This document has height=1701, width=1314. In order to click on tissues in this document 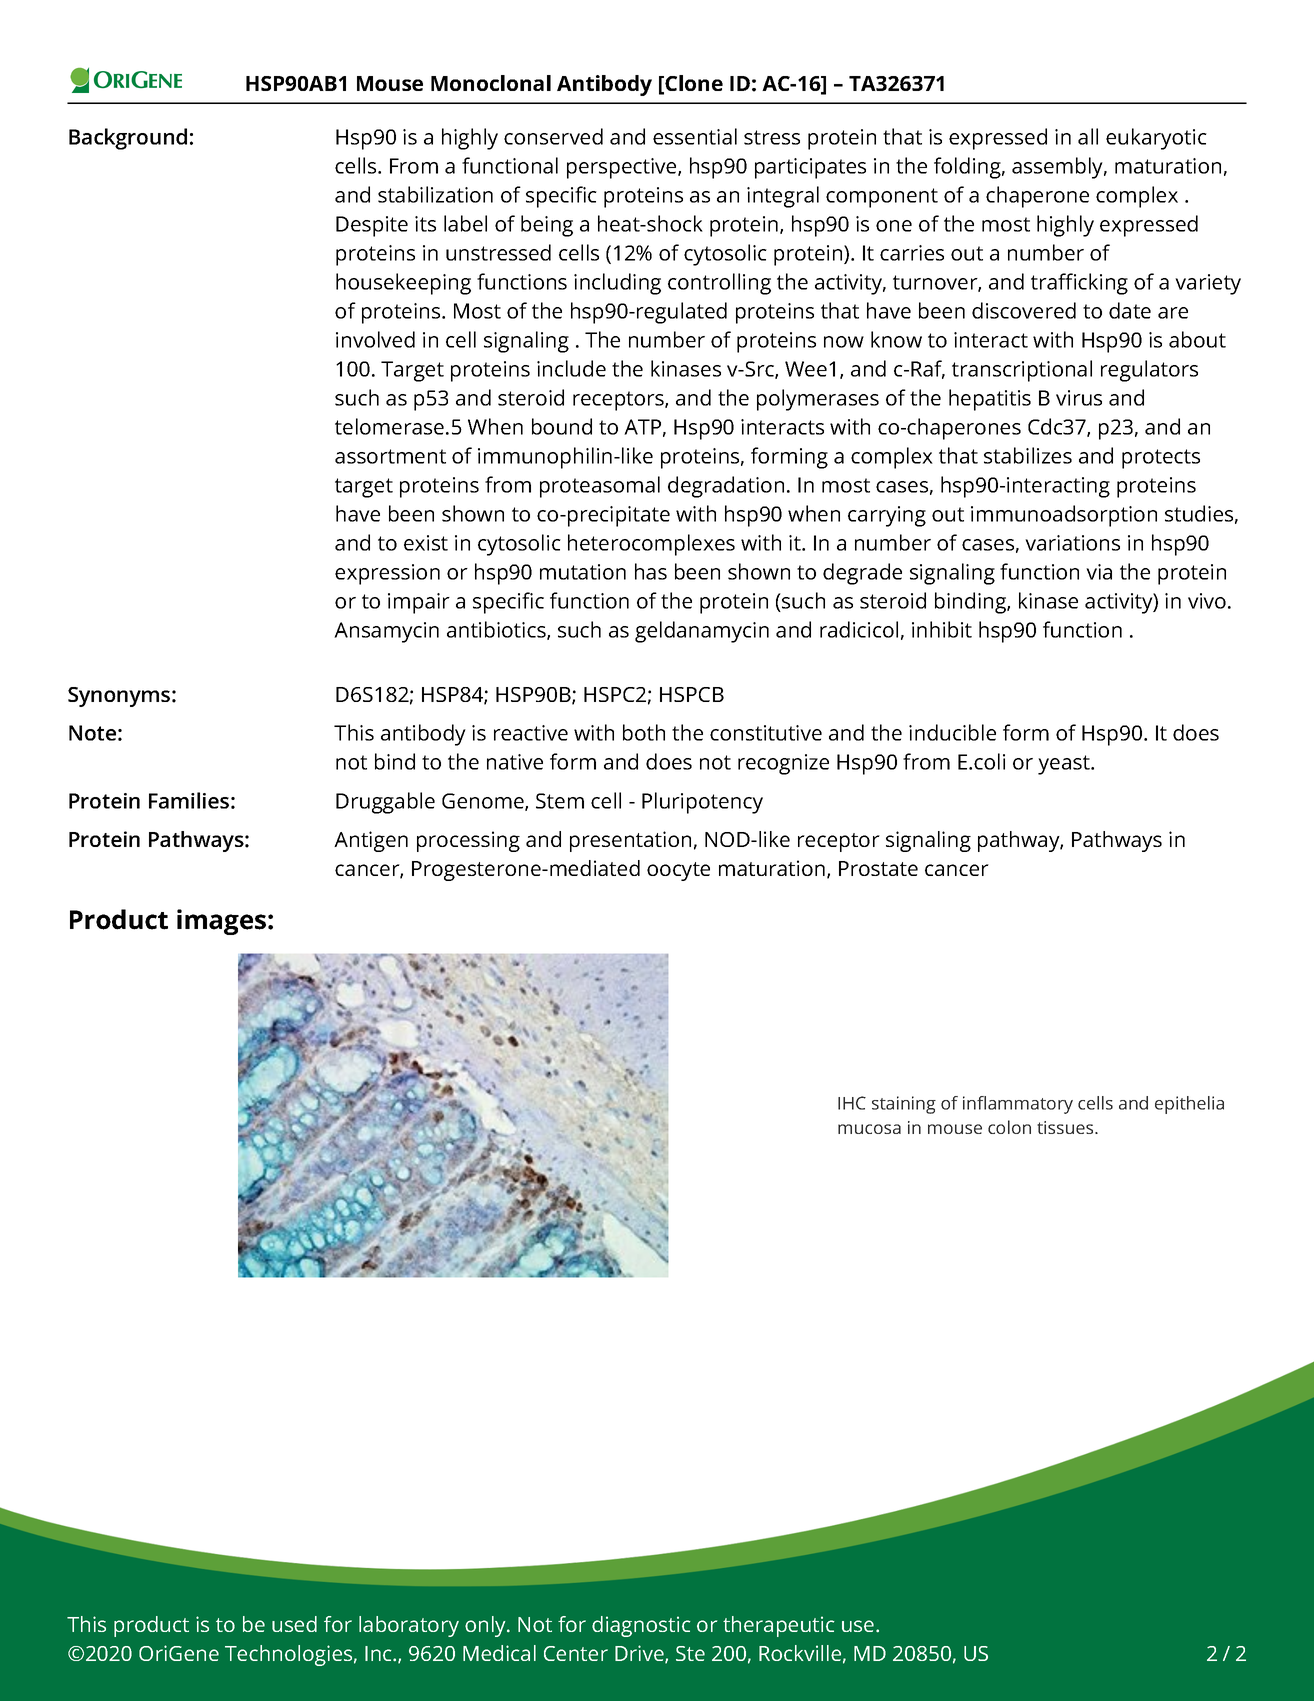, I will do `click(1066, 1127)`.
